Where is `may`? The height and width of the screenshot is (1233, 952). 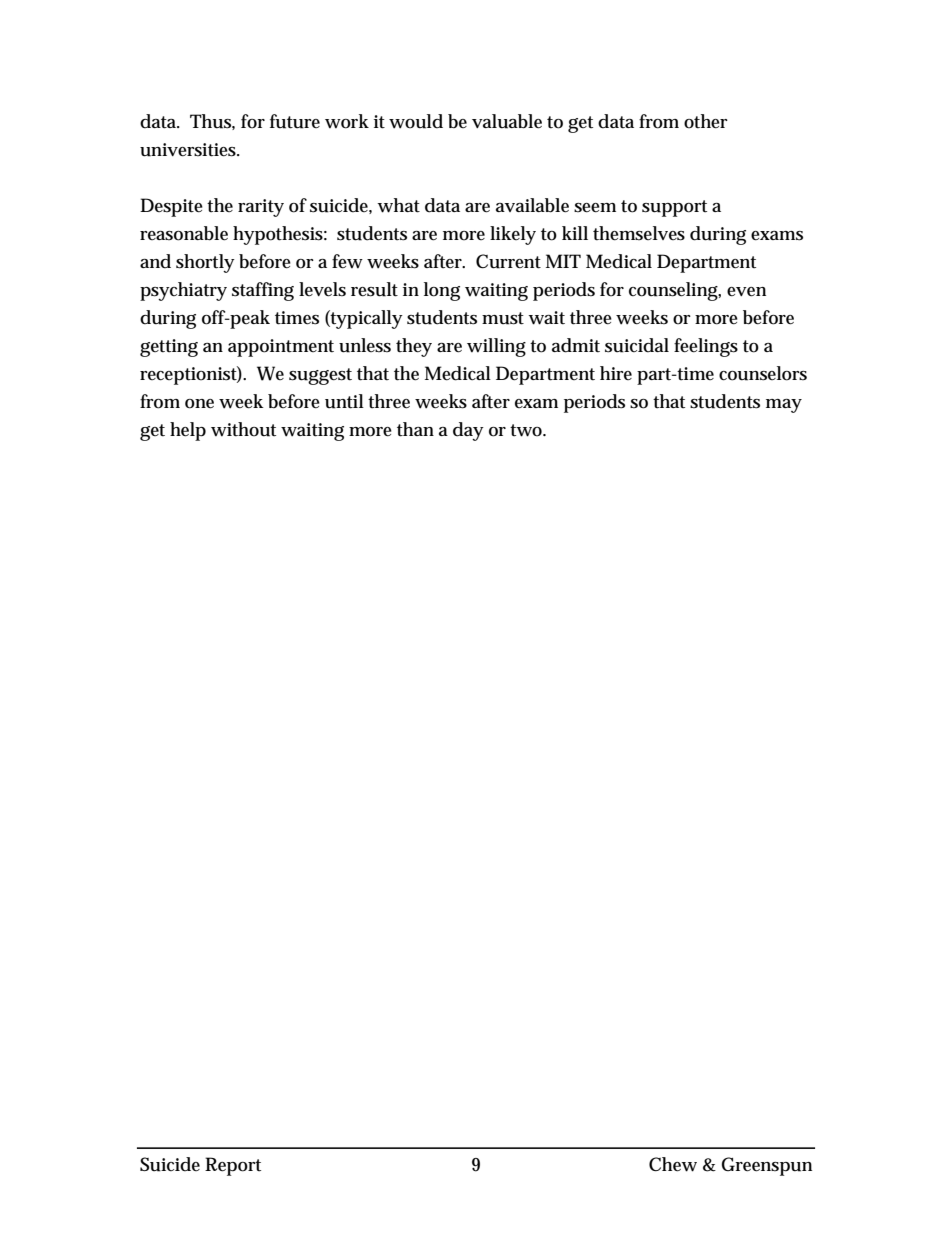
may is located at coordinates (784, 406).
